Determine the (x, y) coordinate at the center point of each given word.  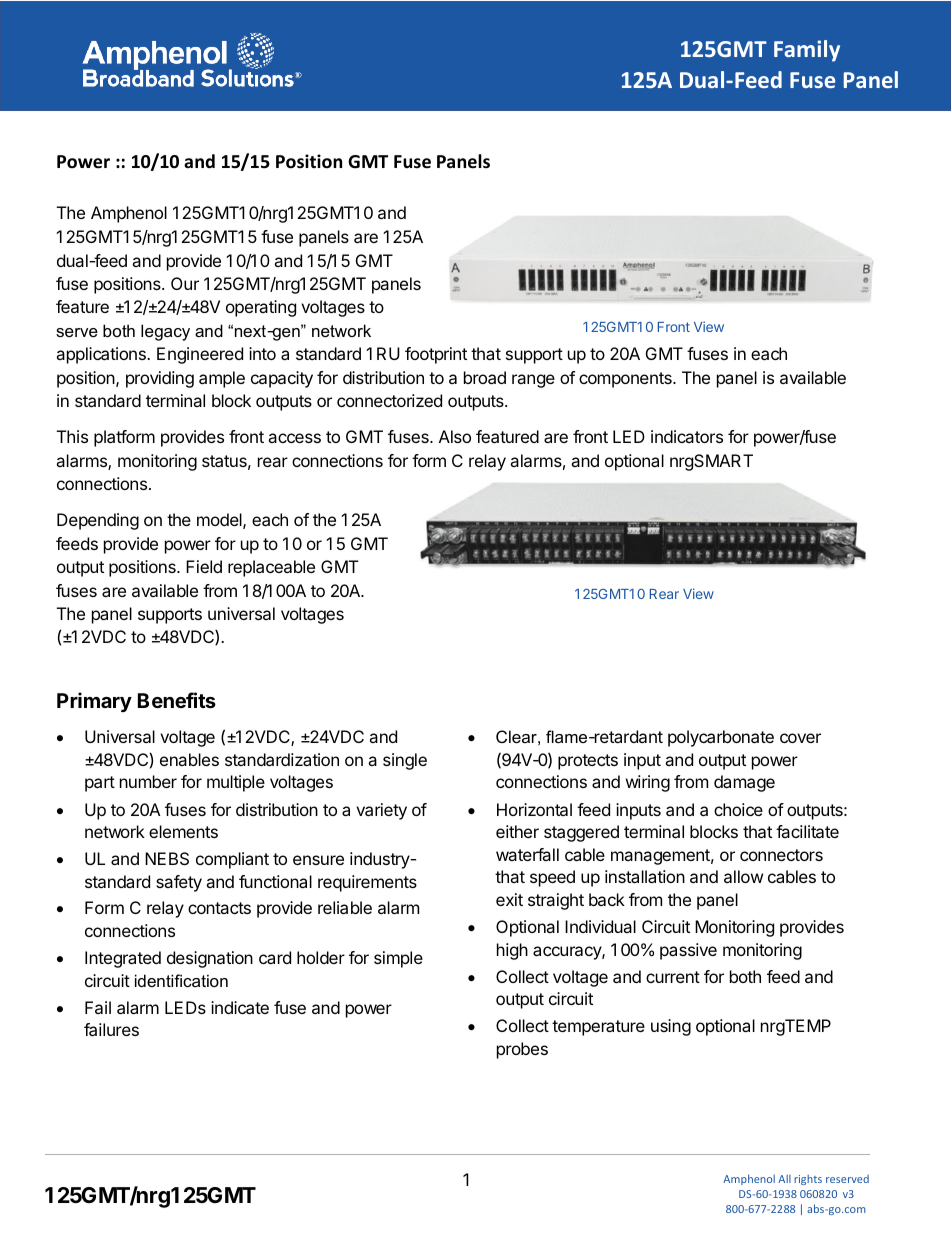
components (626, 380)
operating (261, 308)
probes (522, 1050)
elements (183, 831)
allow (743, 876)
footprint (436, 355)
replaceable (271, 568)
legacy (165, 332)
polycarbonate (721, 738)
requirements (367, 883)
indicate (240, 1007)
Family (807, 51)
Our (185, 283)
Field (204, 566)
